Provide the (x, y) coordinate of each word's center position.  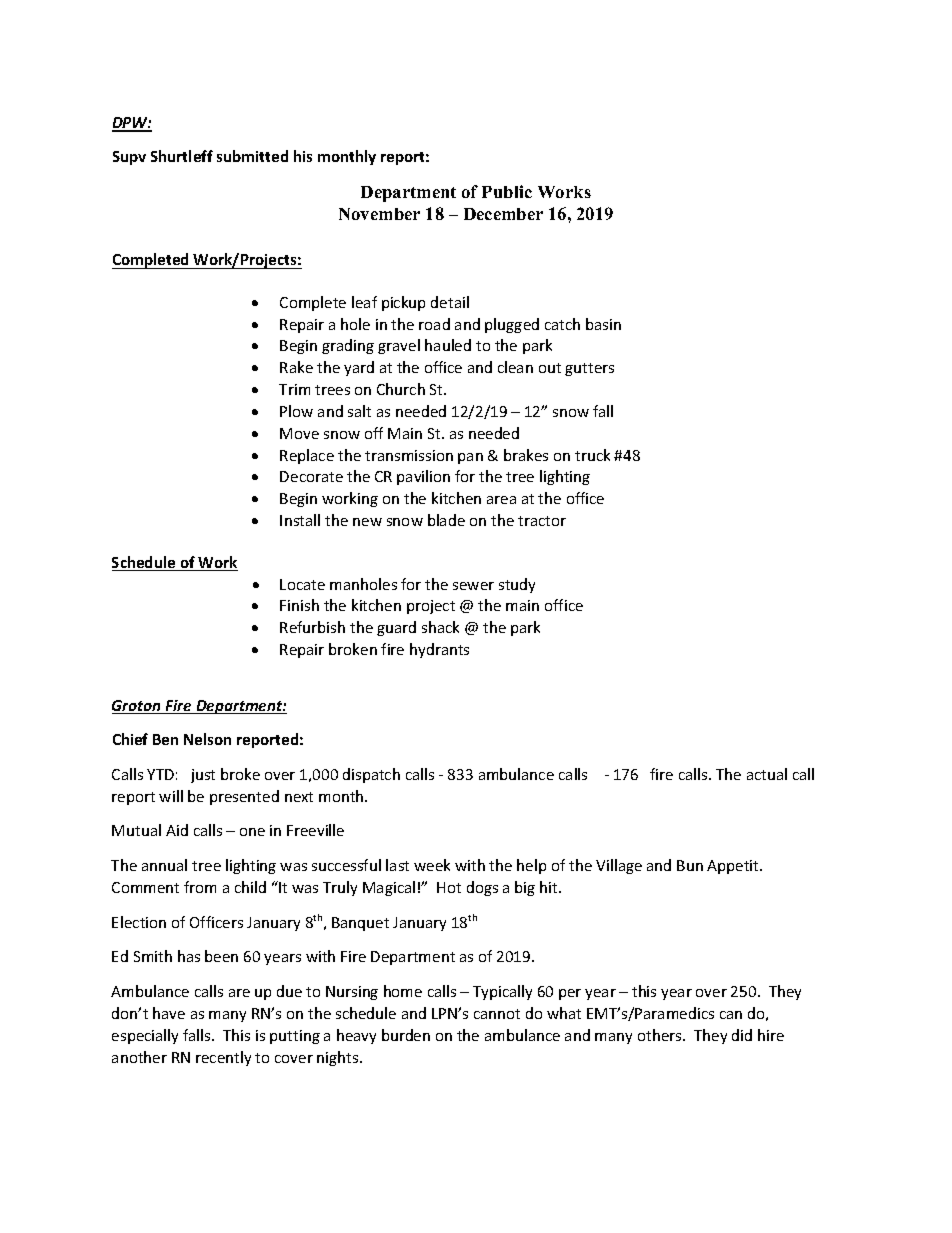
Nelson (207, 739)
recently (223, 1058)
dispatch (371, 775)
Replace (307, 456)
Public (507, 191)
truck (592, 455)
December (503, 214)
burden (406, 1035)
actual (767, 774)
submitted (252, 156)
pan (470, 458)
